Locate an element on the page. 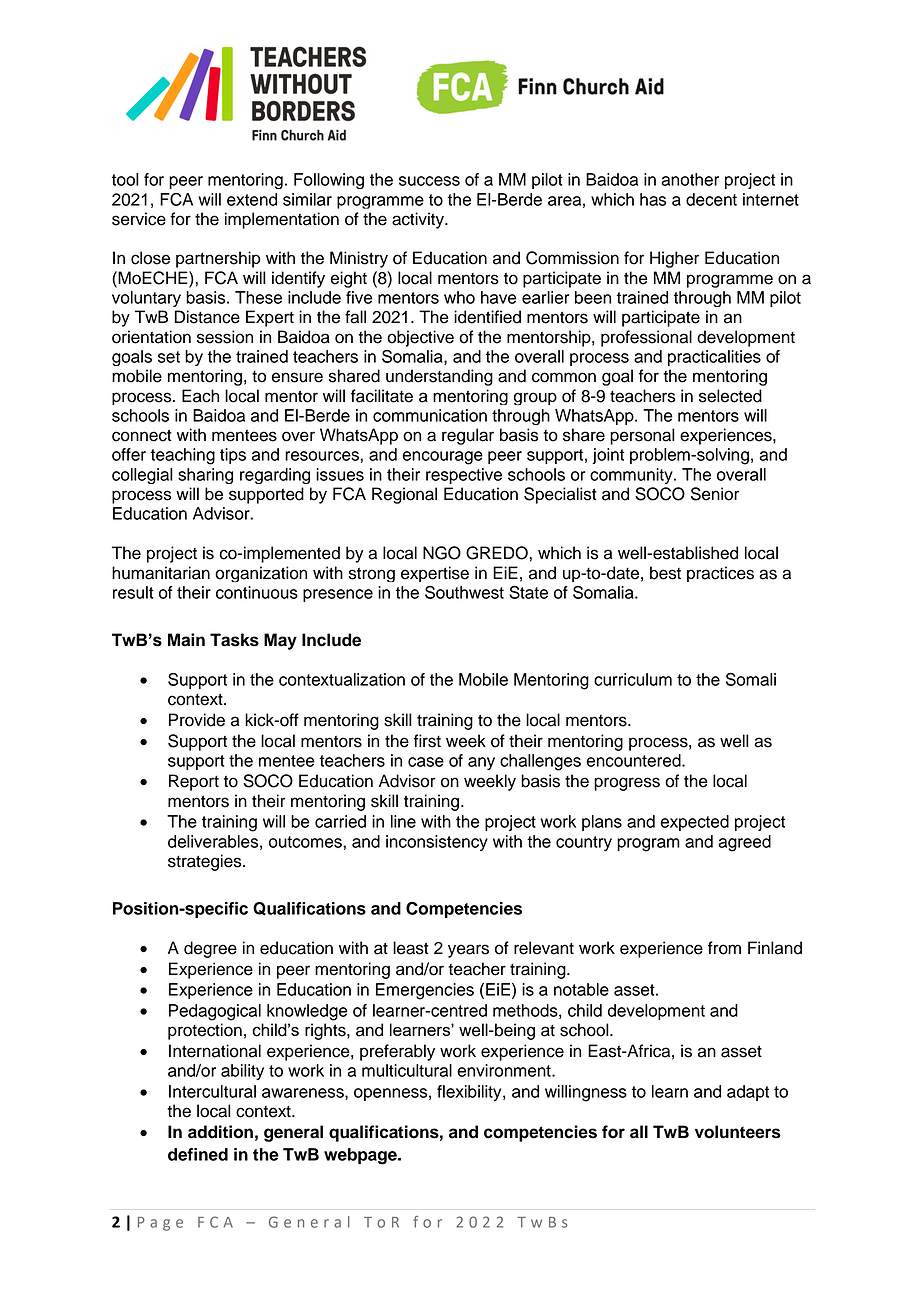 The height and width of the document is (1308, 924). Report is located at coordinates (194, 782).
